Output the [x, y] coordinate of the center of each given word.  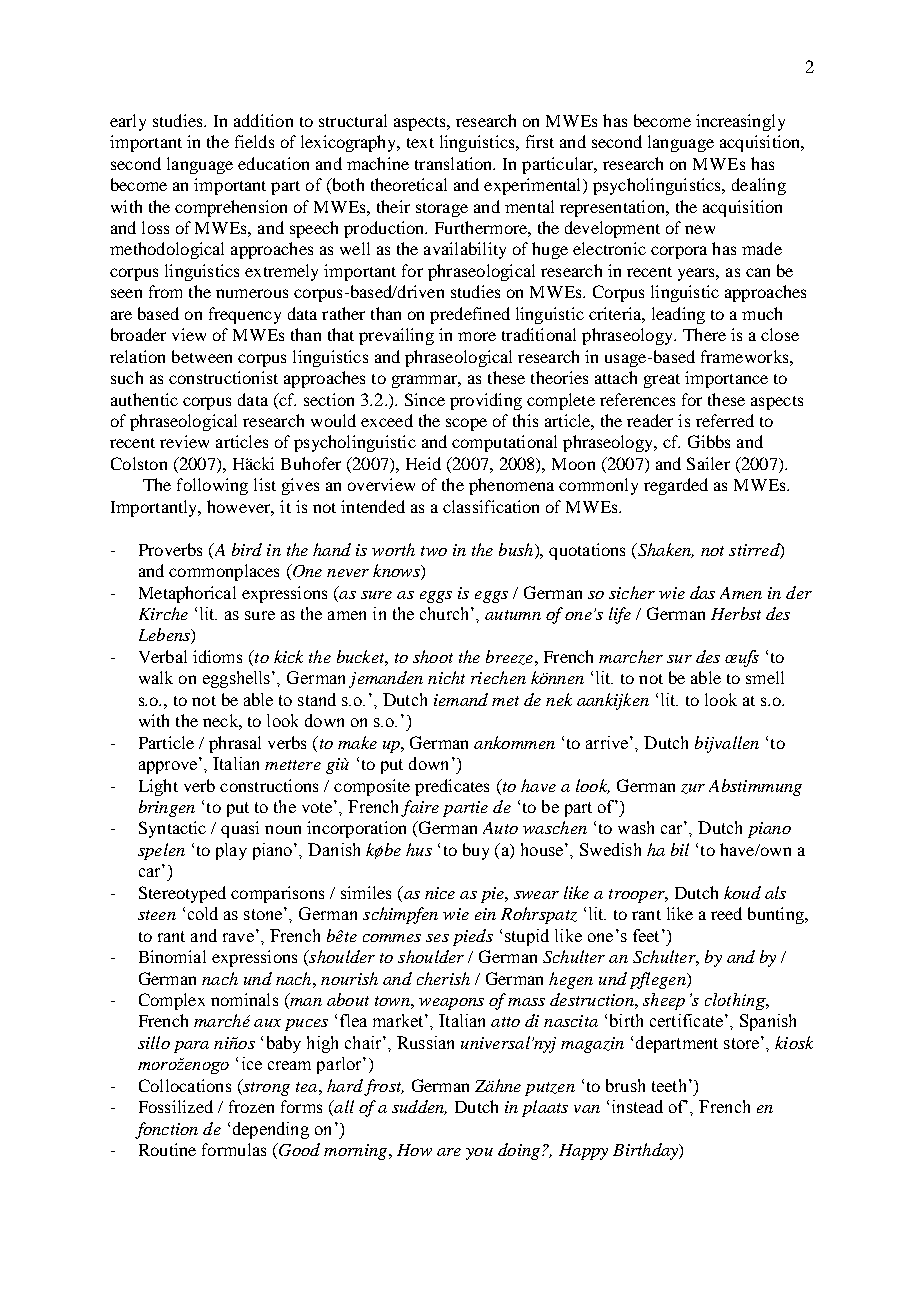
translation [455, 163]
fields [254, 141]
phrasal [235, 744]
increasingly [740, 122]
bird [247, 549]
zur [693, 789]
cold [203, 913]
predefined [470, 315]
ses [437, 938]
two [434, 551]
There [704, 334]
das [702, 592]
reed [726, 913]
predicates [452, 787]
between [202, 356]
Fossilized [176, 1106]
